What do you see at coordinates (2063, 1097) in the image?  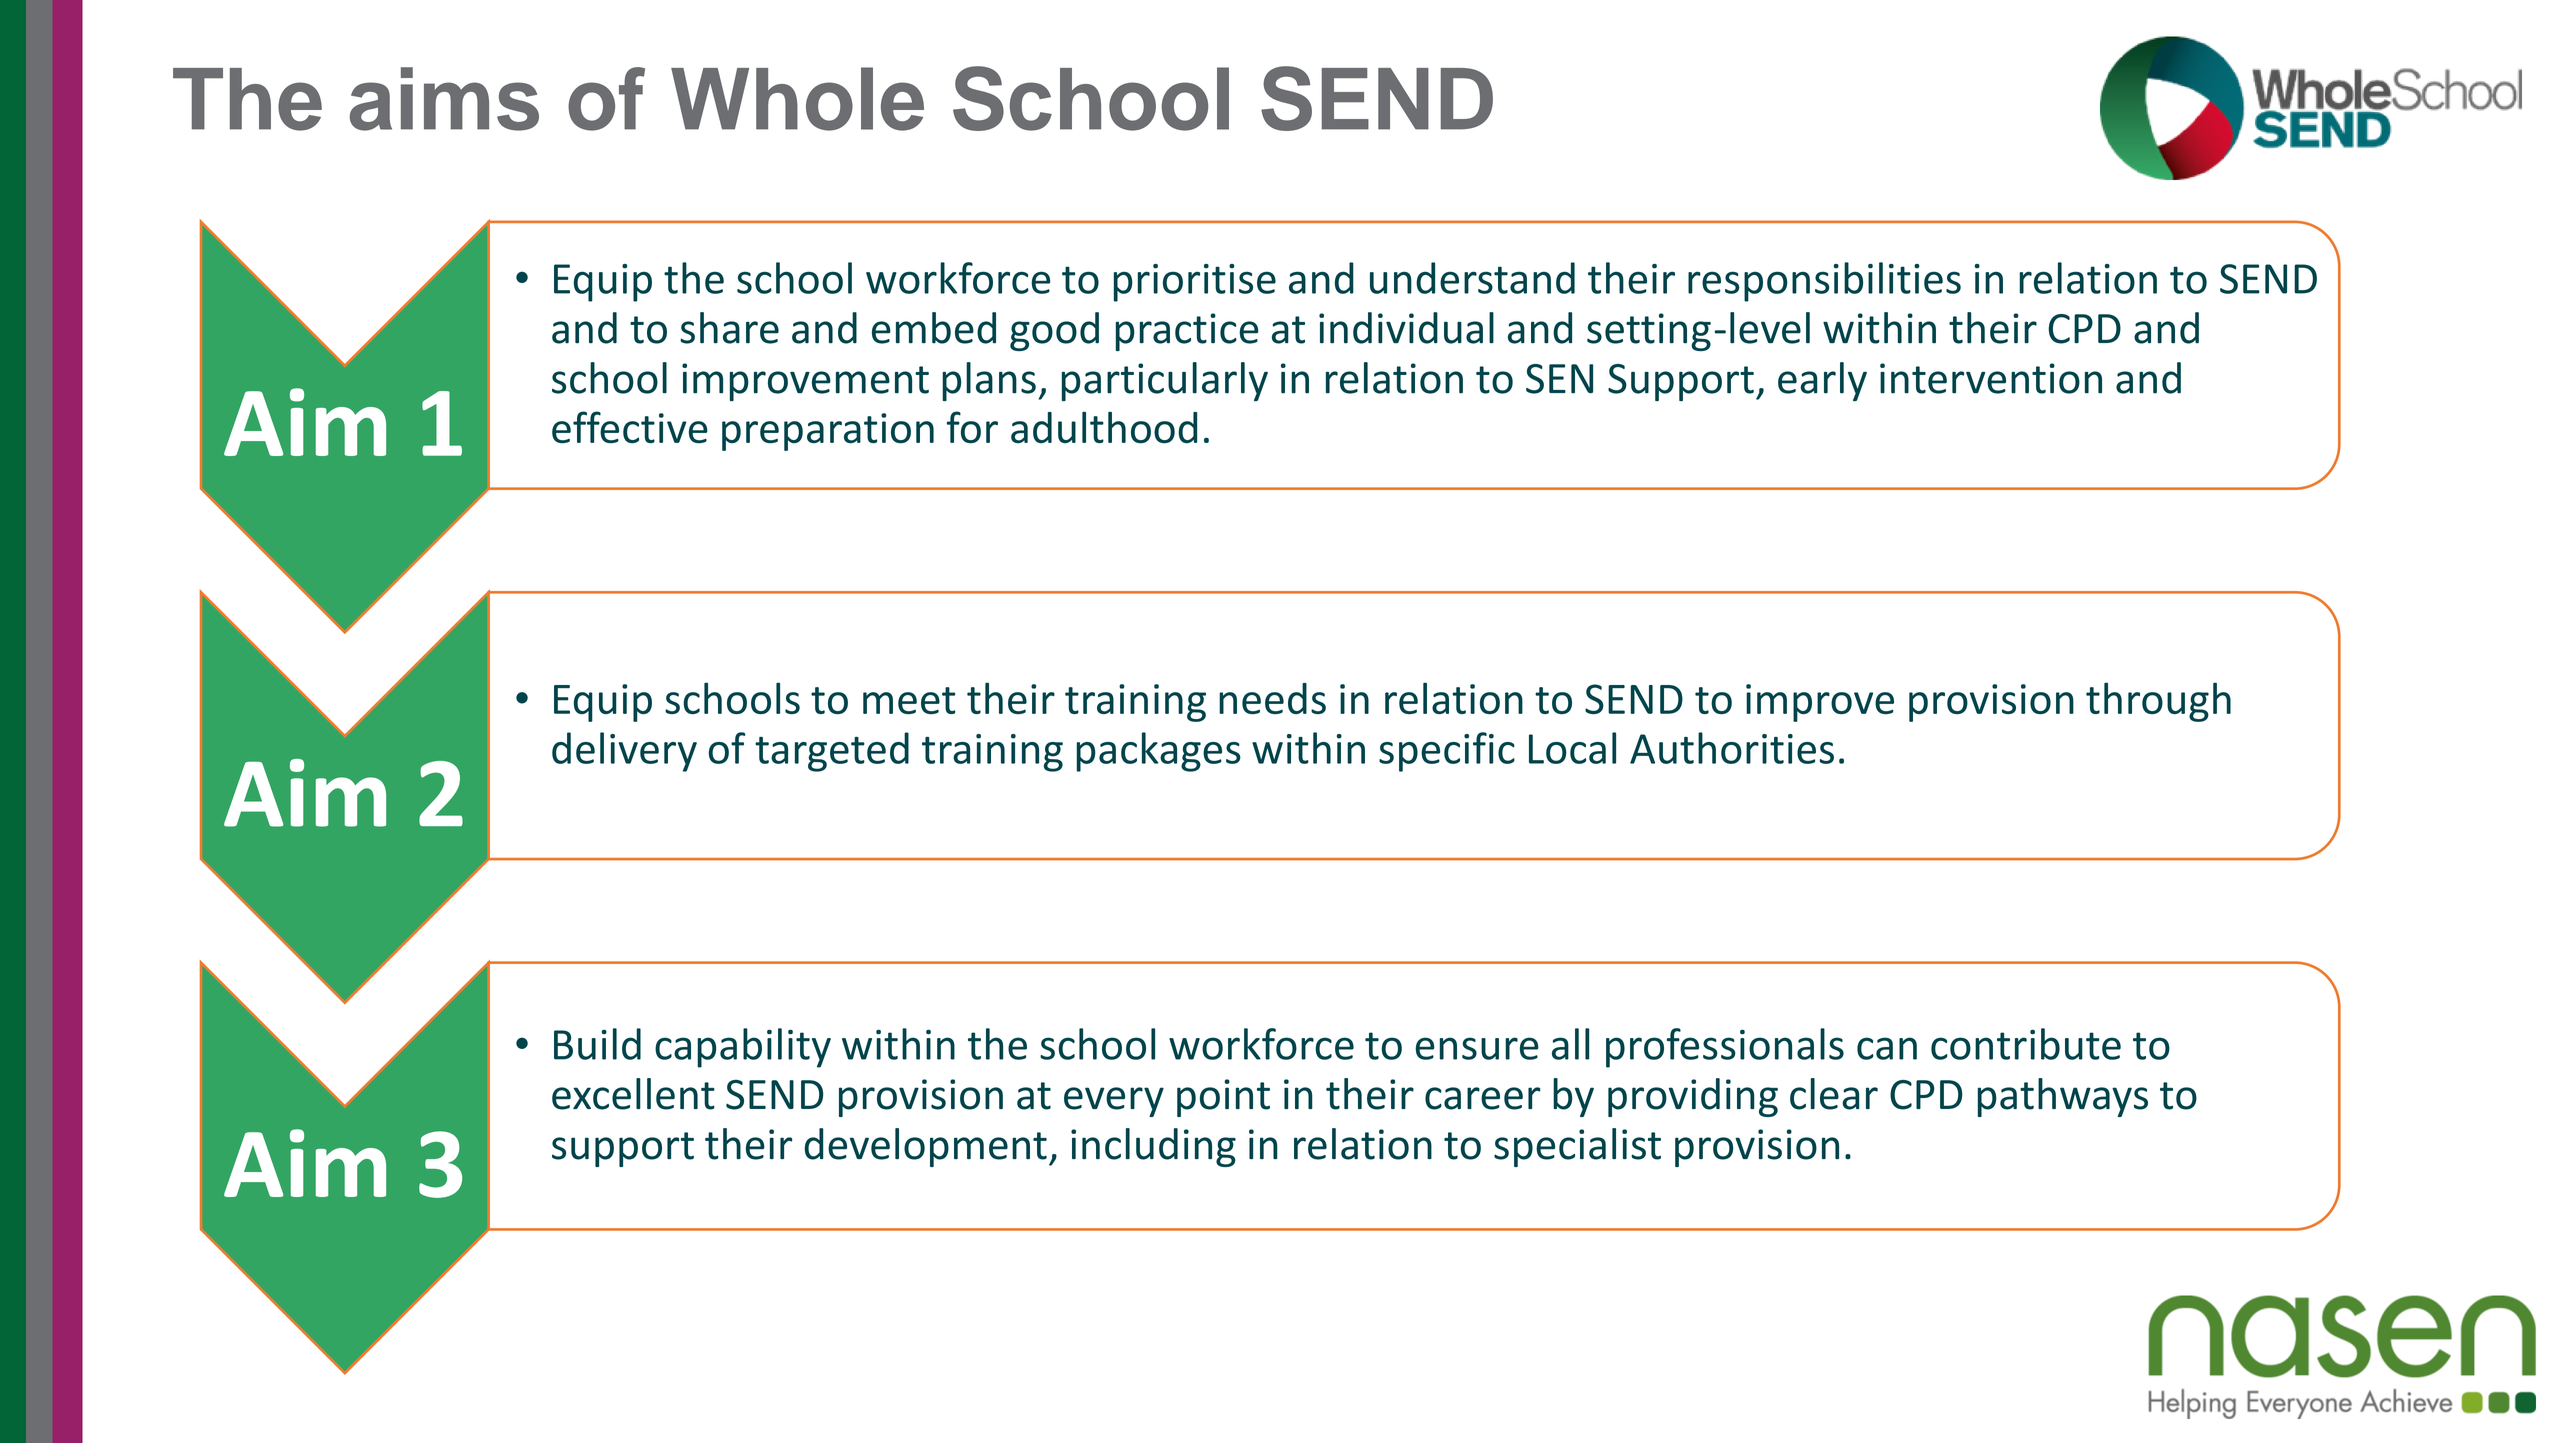 I see `pathways` at bounding box center [2063, 1097].
